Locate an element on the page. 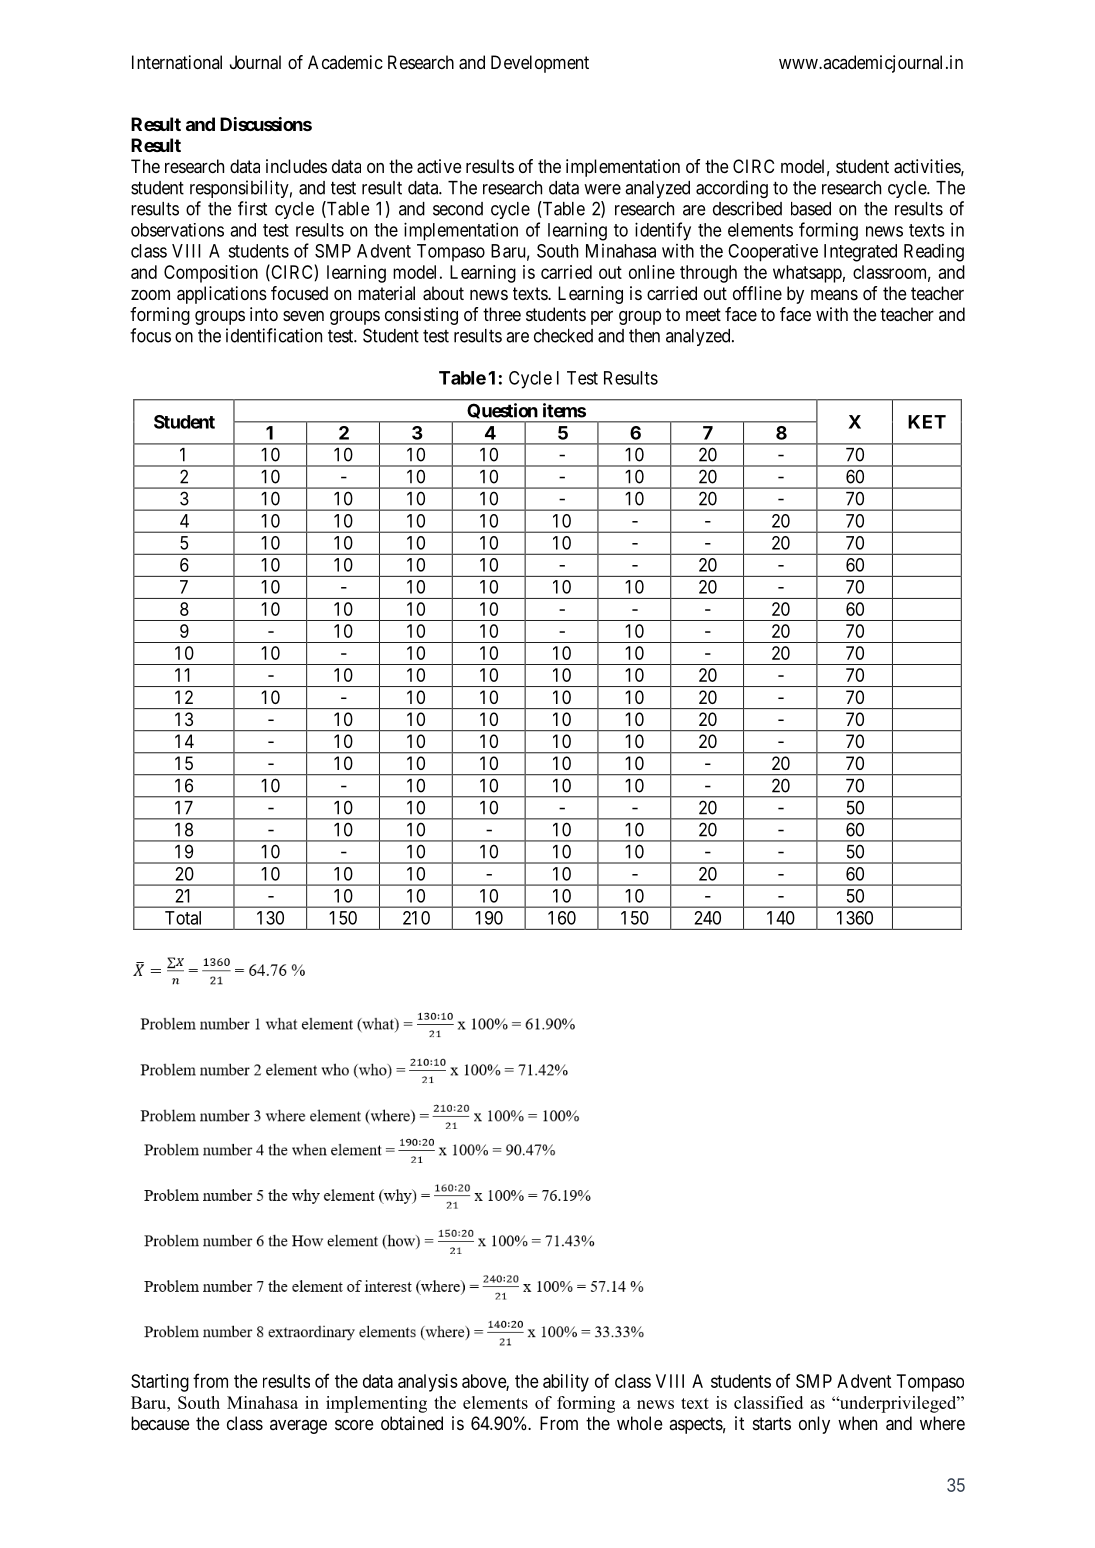 Image resolution: width=1095 pixels, height=1548 pixels. then is located at coordinates (644, 336).
